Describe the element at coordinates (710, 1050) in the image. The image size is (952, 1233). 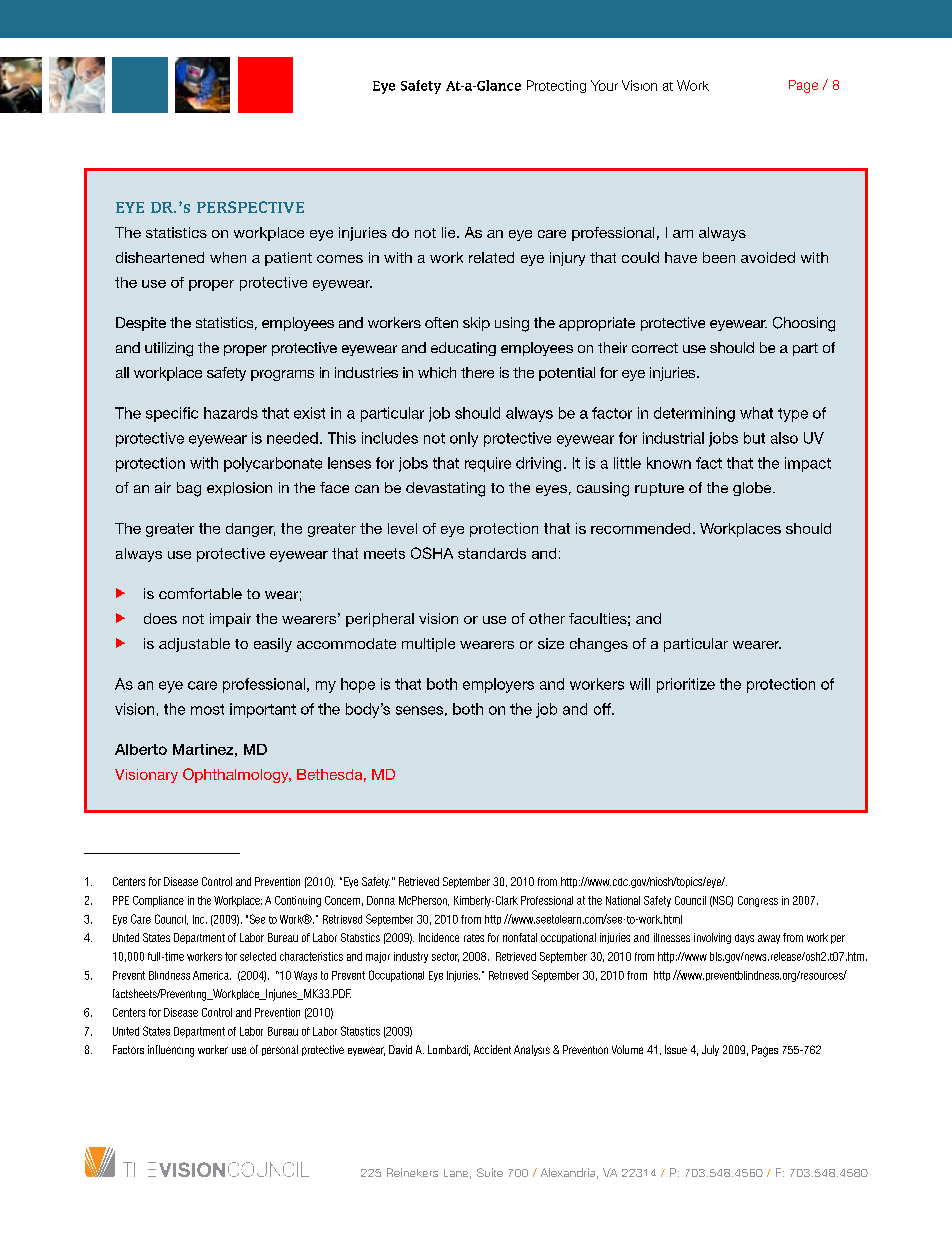
I see `July` at that location.
